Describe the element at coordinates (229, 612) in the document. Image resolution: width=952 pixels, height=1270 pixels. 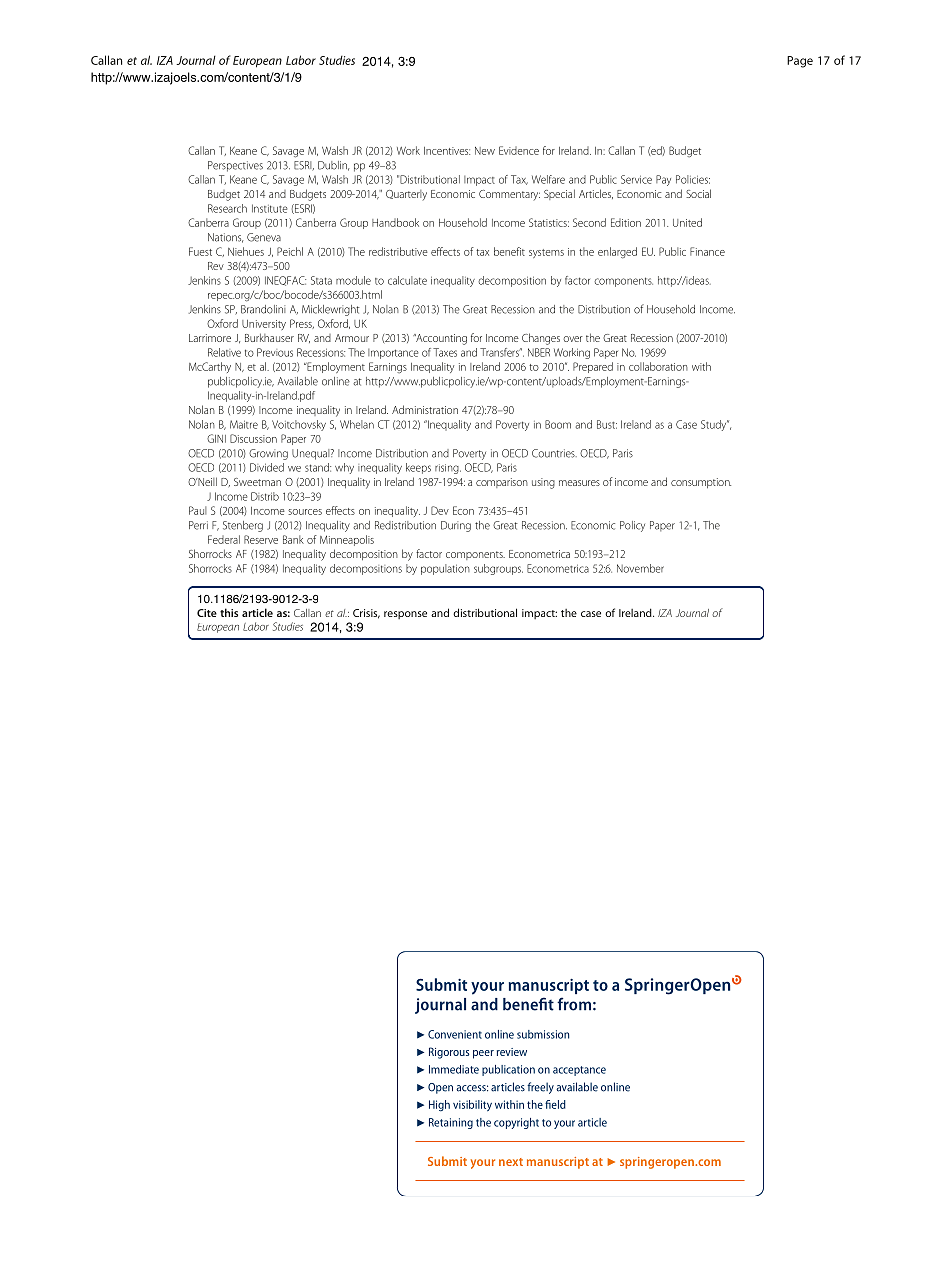
I see `this` at that location.
